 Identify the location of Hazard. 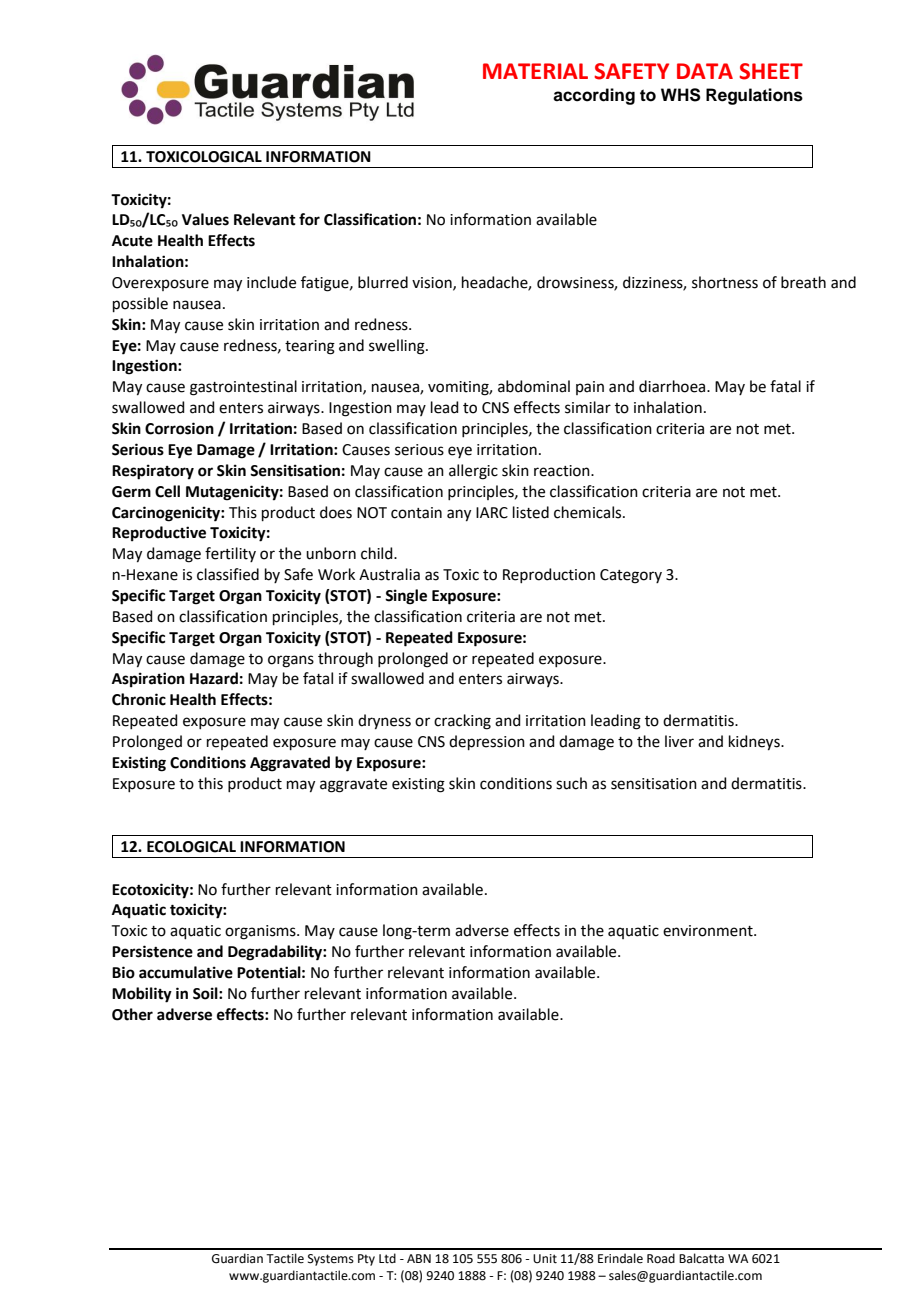
(214, 678).
